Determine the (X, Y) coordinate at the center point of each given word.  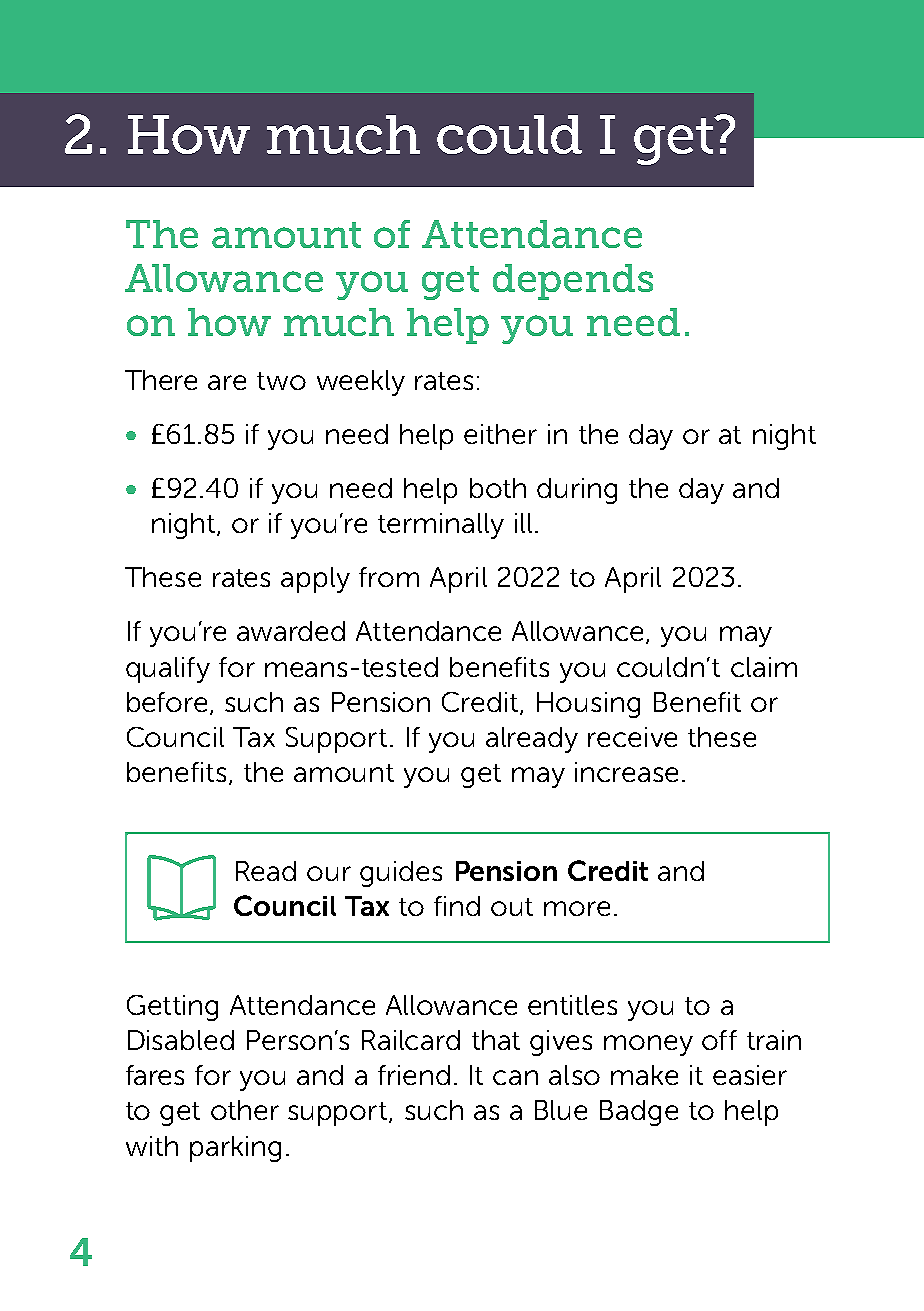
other (245, 1110)
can (515, 1077)
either (500, 434)
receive (632, 737)
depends (573, 282)
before (167, 702)
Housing (588, 705)
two (281, 381)
